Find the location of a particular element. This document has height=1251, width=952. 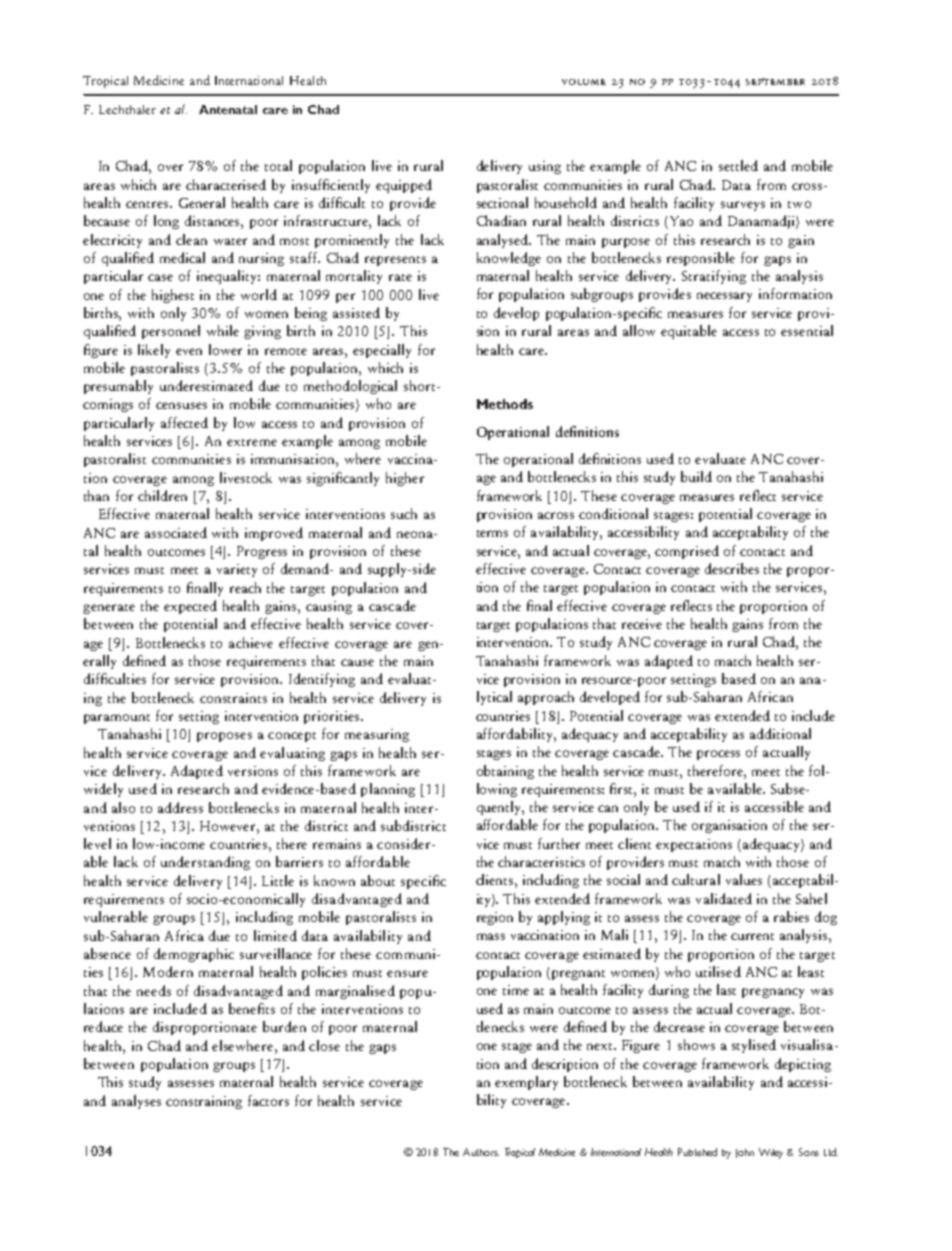

terms is located at coordinates (492, 533).
